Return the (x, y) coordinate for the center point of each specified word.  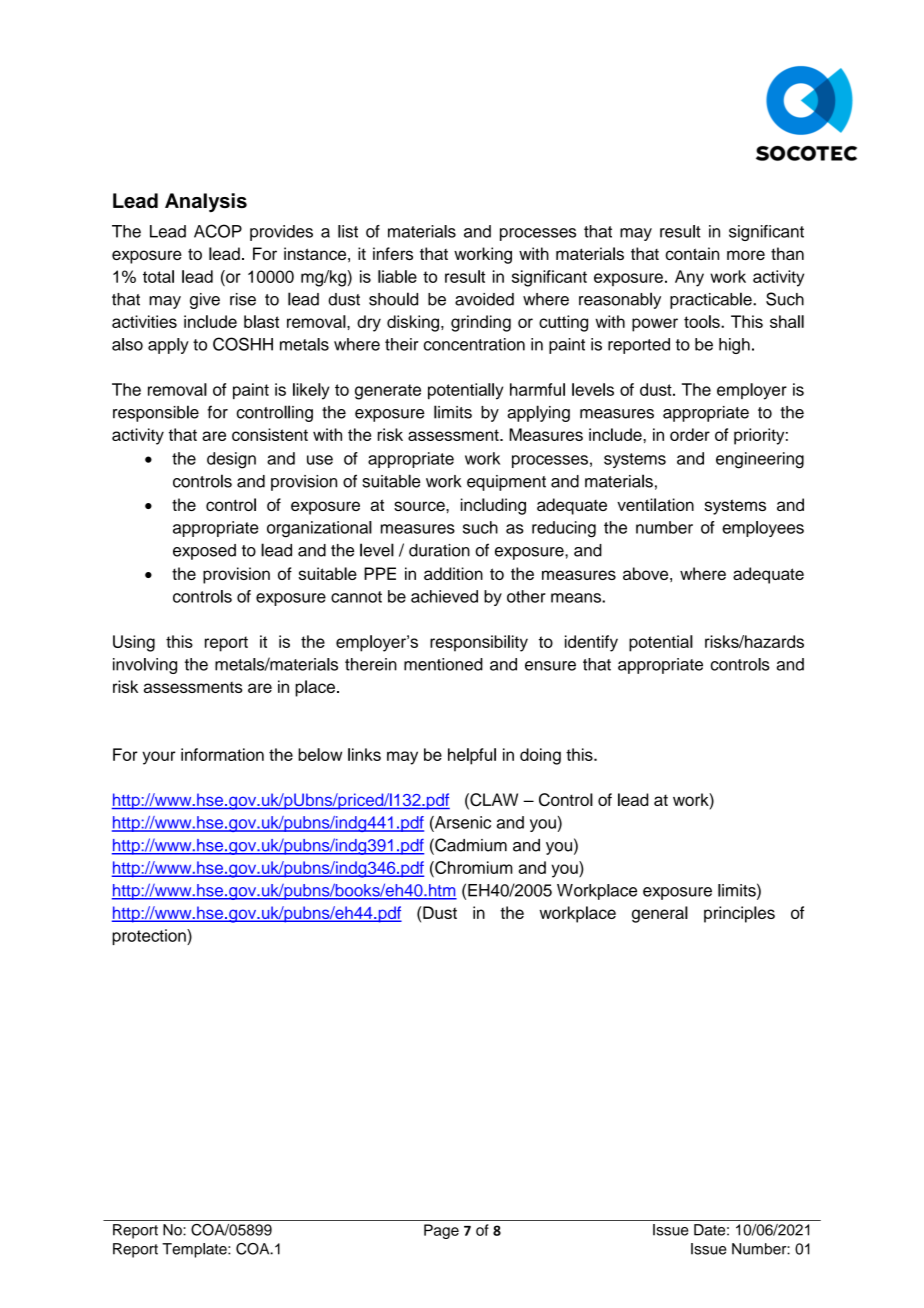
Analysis (206, 203)
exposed (204, 552)
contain (692, 253)
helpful (472, 756)
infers (393, 253)
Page (441, 1231)
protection (150, 937)
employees (763, 529)
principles (739, 914)
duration (439, 550)
